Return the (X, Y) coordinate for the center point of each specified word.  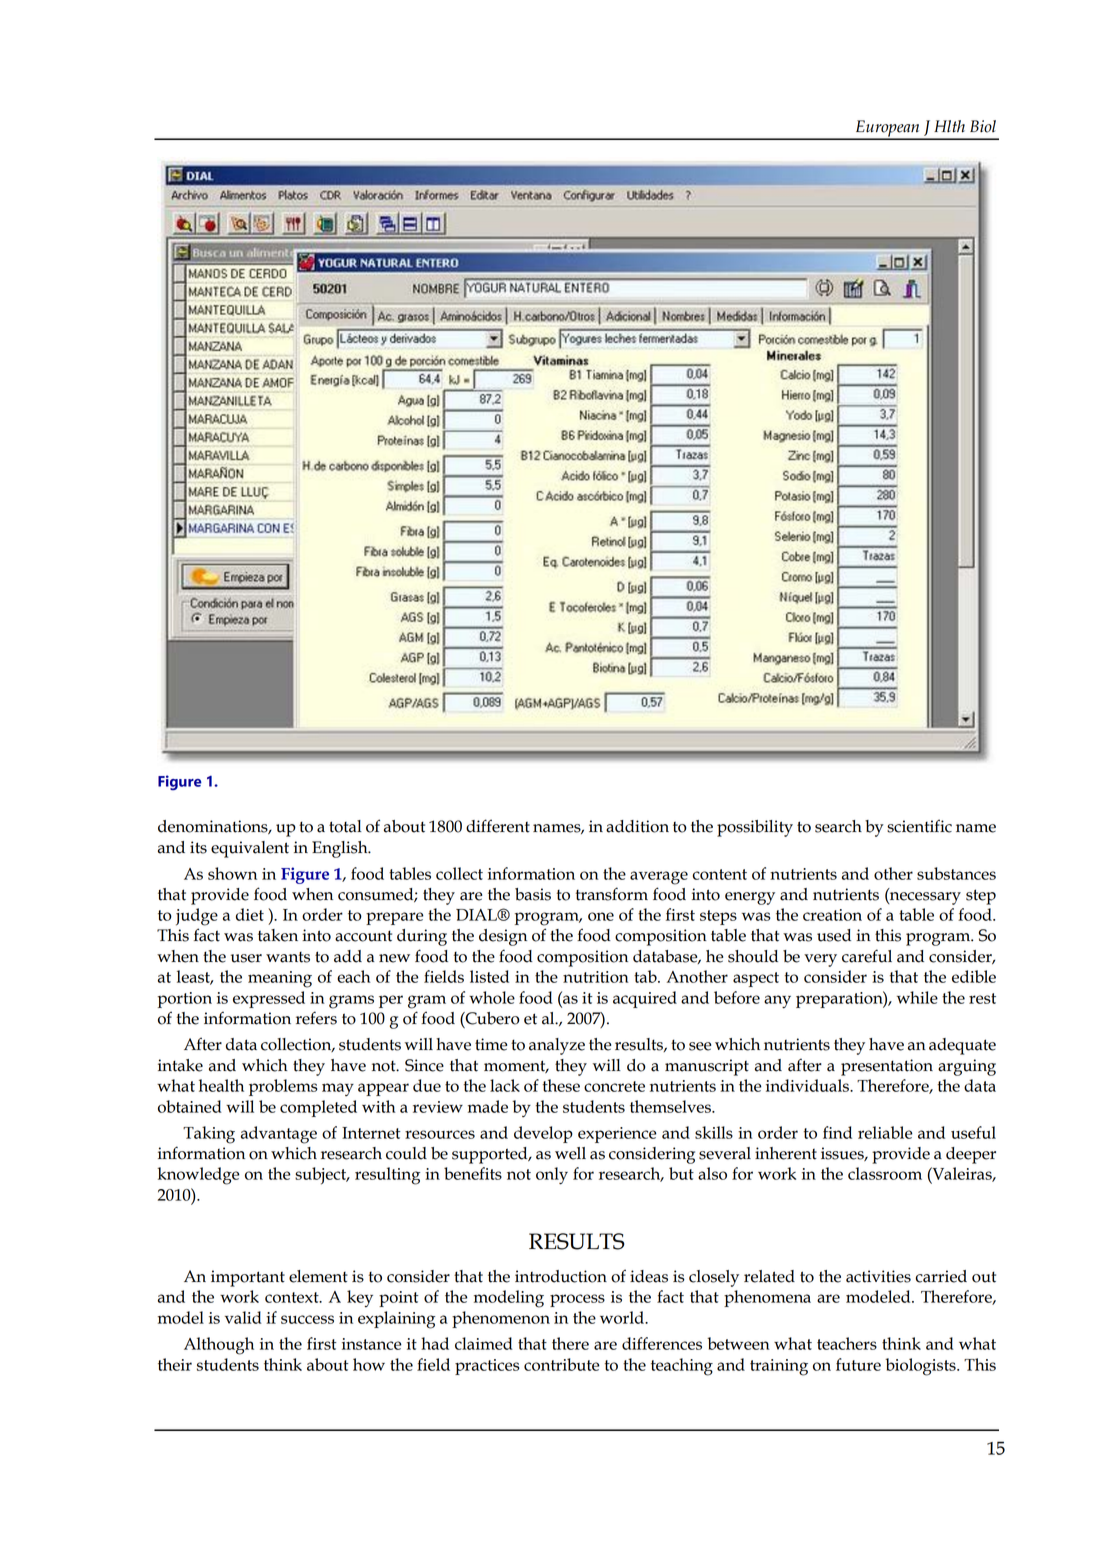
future (858, 1364)
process (577, 1300)
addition (637, 826)
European (887, 129)
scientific (919, 826)
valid (243, 1317)
